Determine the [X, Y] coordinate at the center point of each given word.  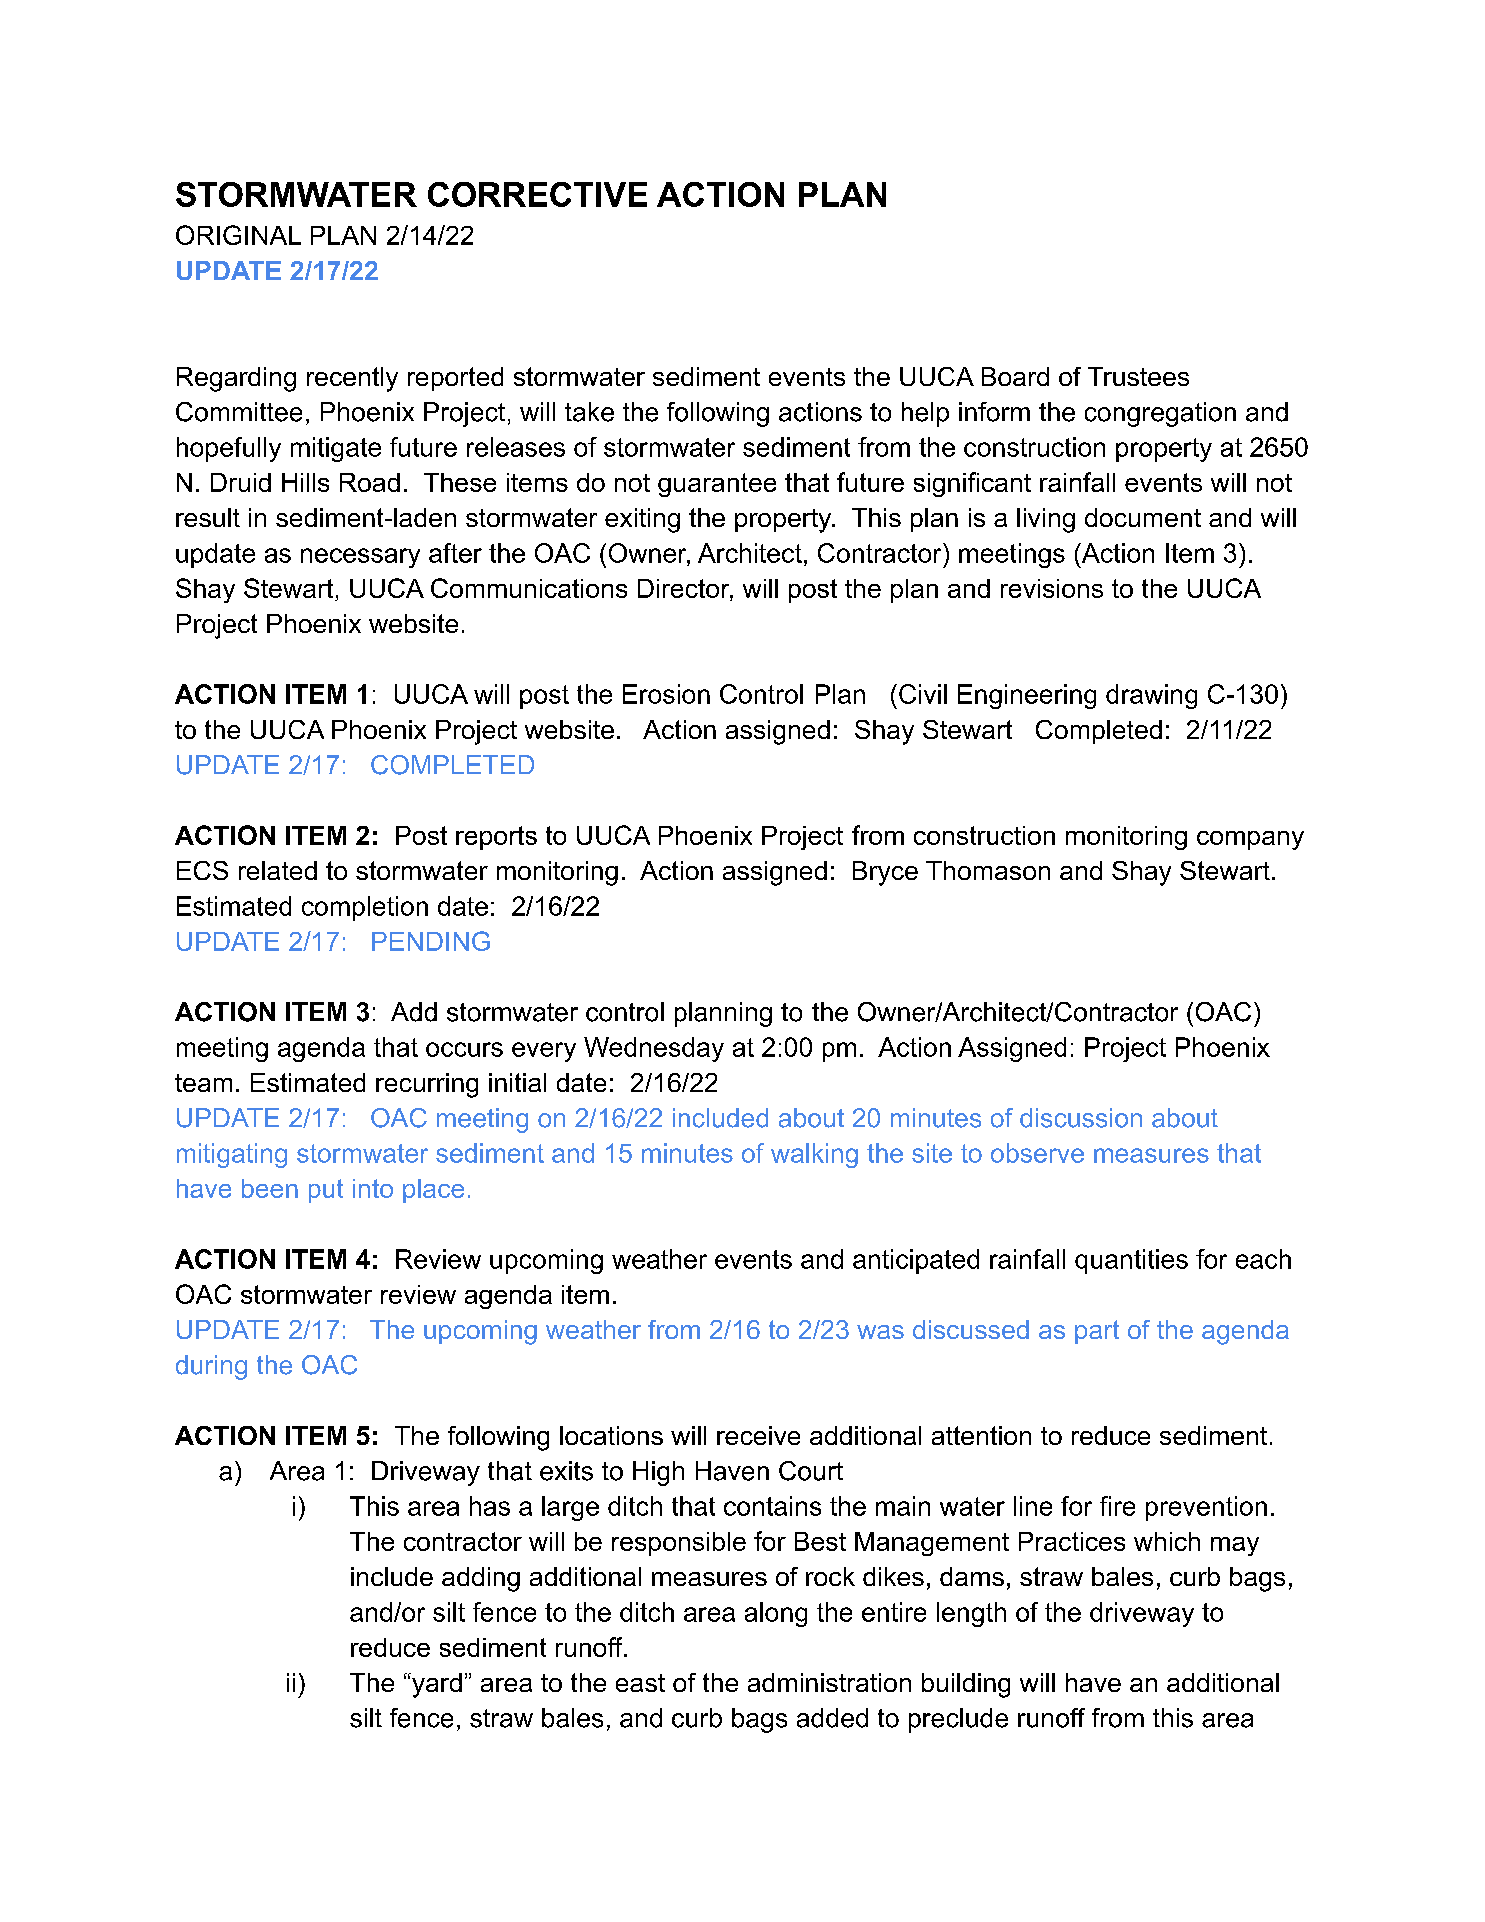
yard [436, 1685]
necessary [360, 558]
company [1250, 840]
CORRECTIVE [537, 194]
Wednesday [654, 1049]
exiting [642, 520]
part [1097, 1332]
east [640, 1683]
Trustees [1138, 376]
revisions [1052, 588]
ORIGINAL [238, 235]
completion [365, 908]
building [966, 1685]
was [880, 1332]
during [211, 1367]
